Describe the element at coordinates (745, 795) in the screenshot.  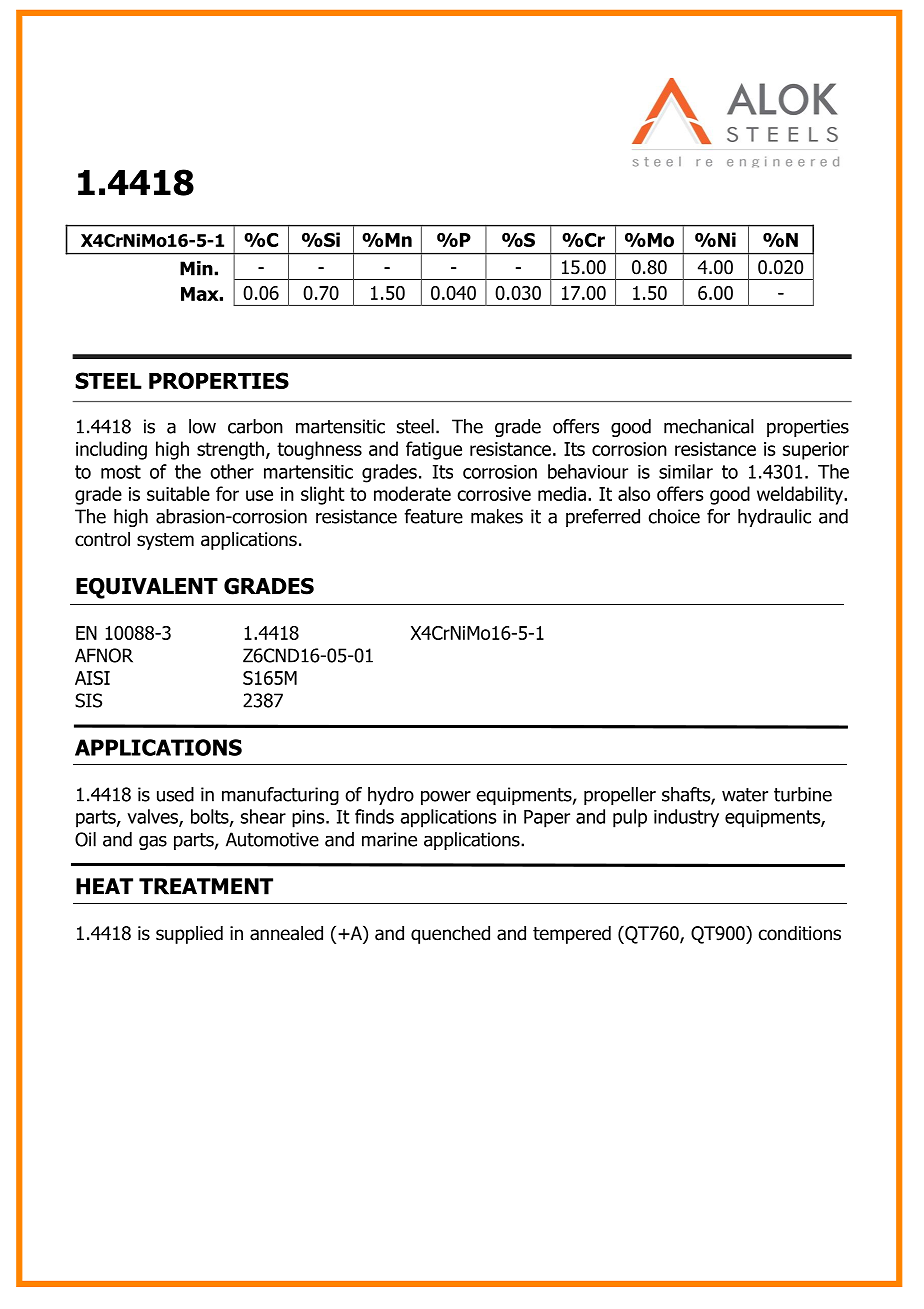
I see `water` at that location.
